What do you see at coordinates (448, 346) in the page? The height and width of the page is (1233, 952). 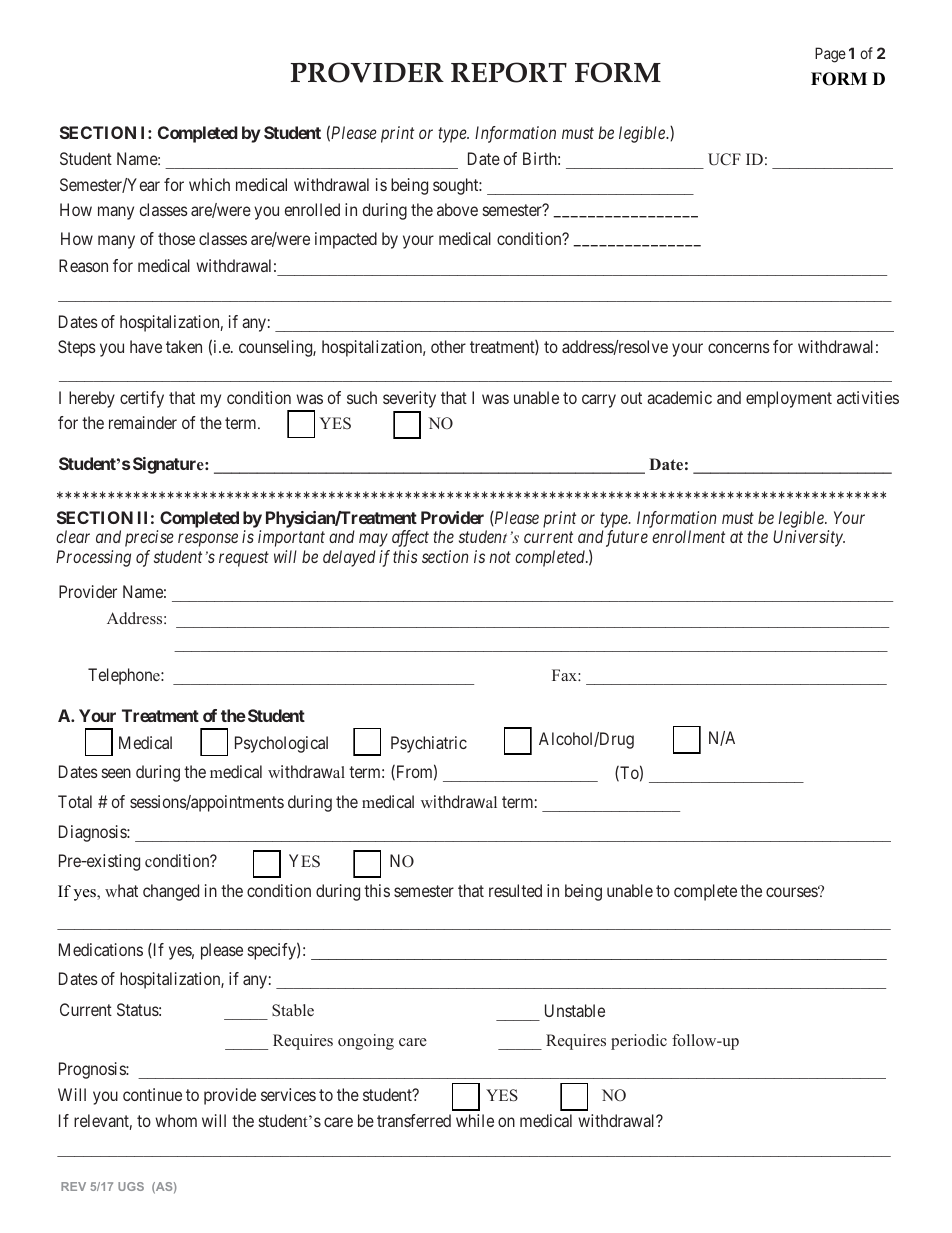 I see `other` at bounding box center [448, 346].
